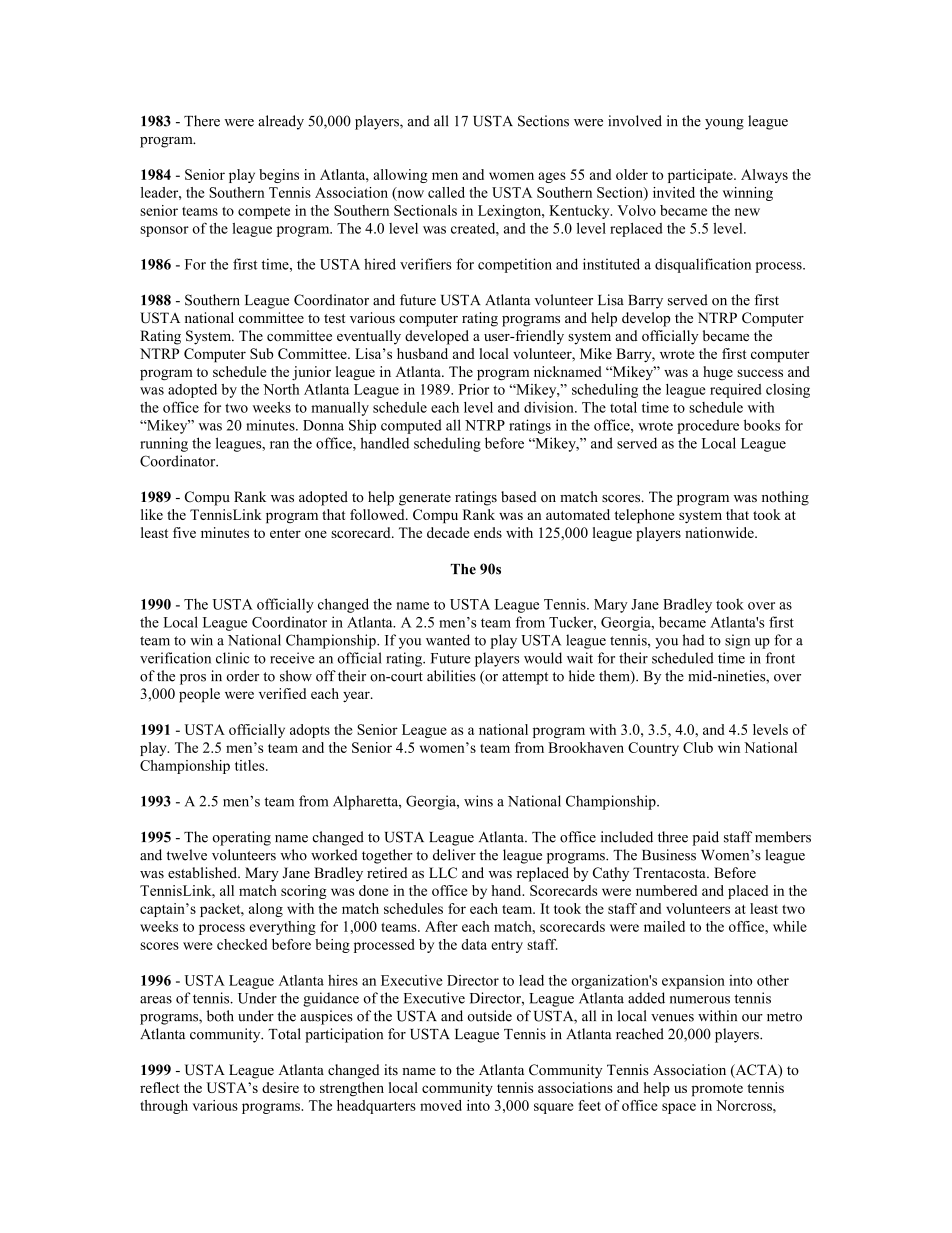 This screenshot has height=1233, width=952. Describe the element at coordinates (698, 747) in the screenshot. I see `Club` at that location.
